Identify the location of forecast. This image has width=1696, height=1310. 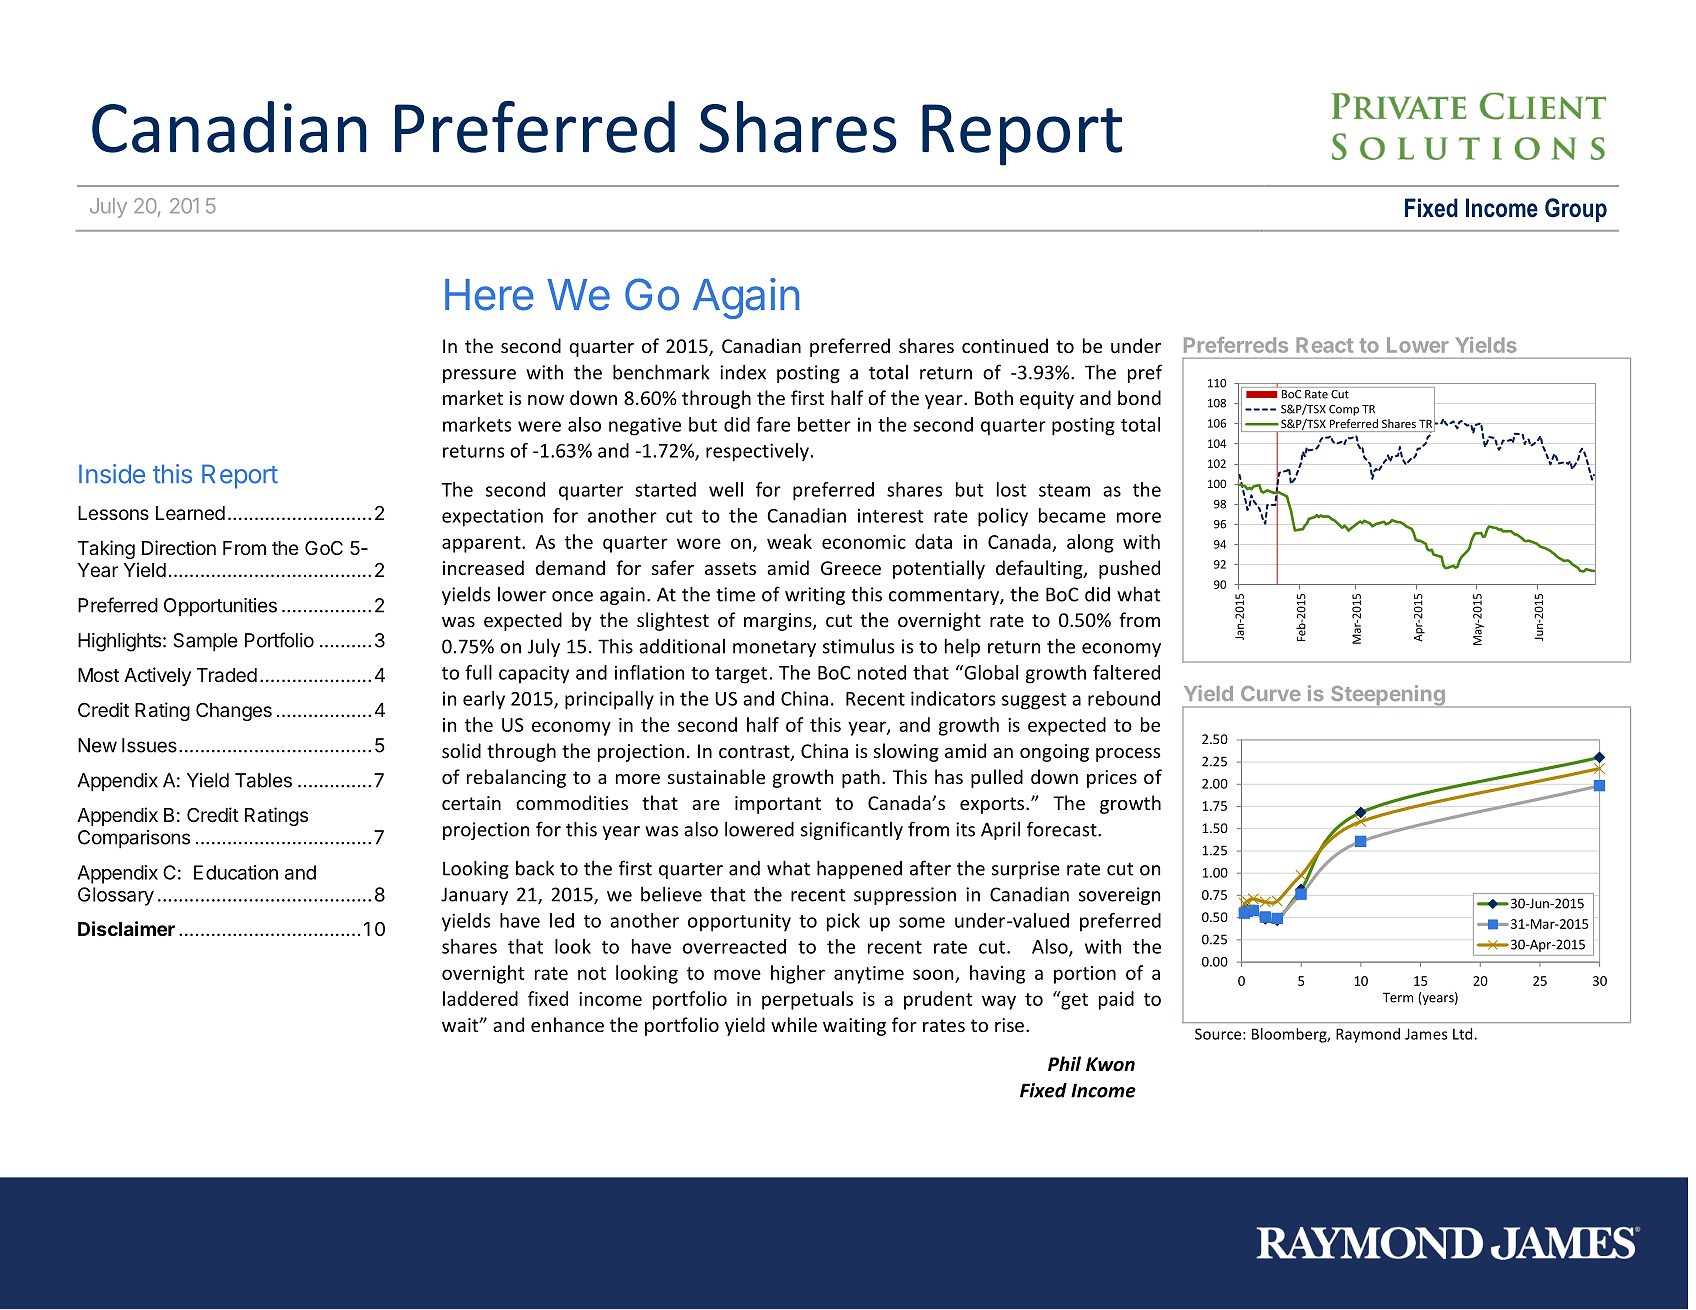
(1063, 829).
